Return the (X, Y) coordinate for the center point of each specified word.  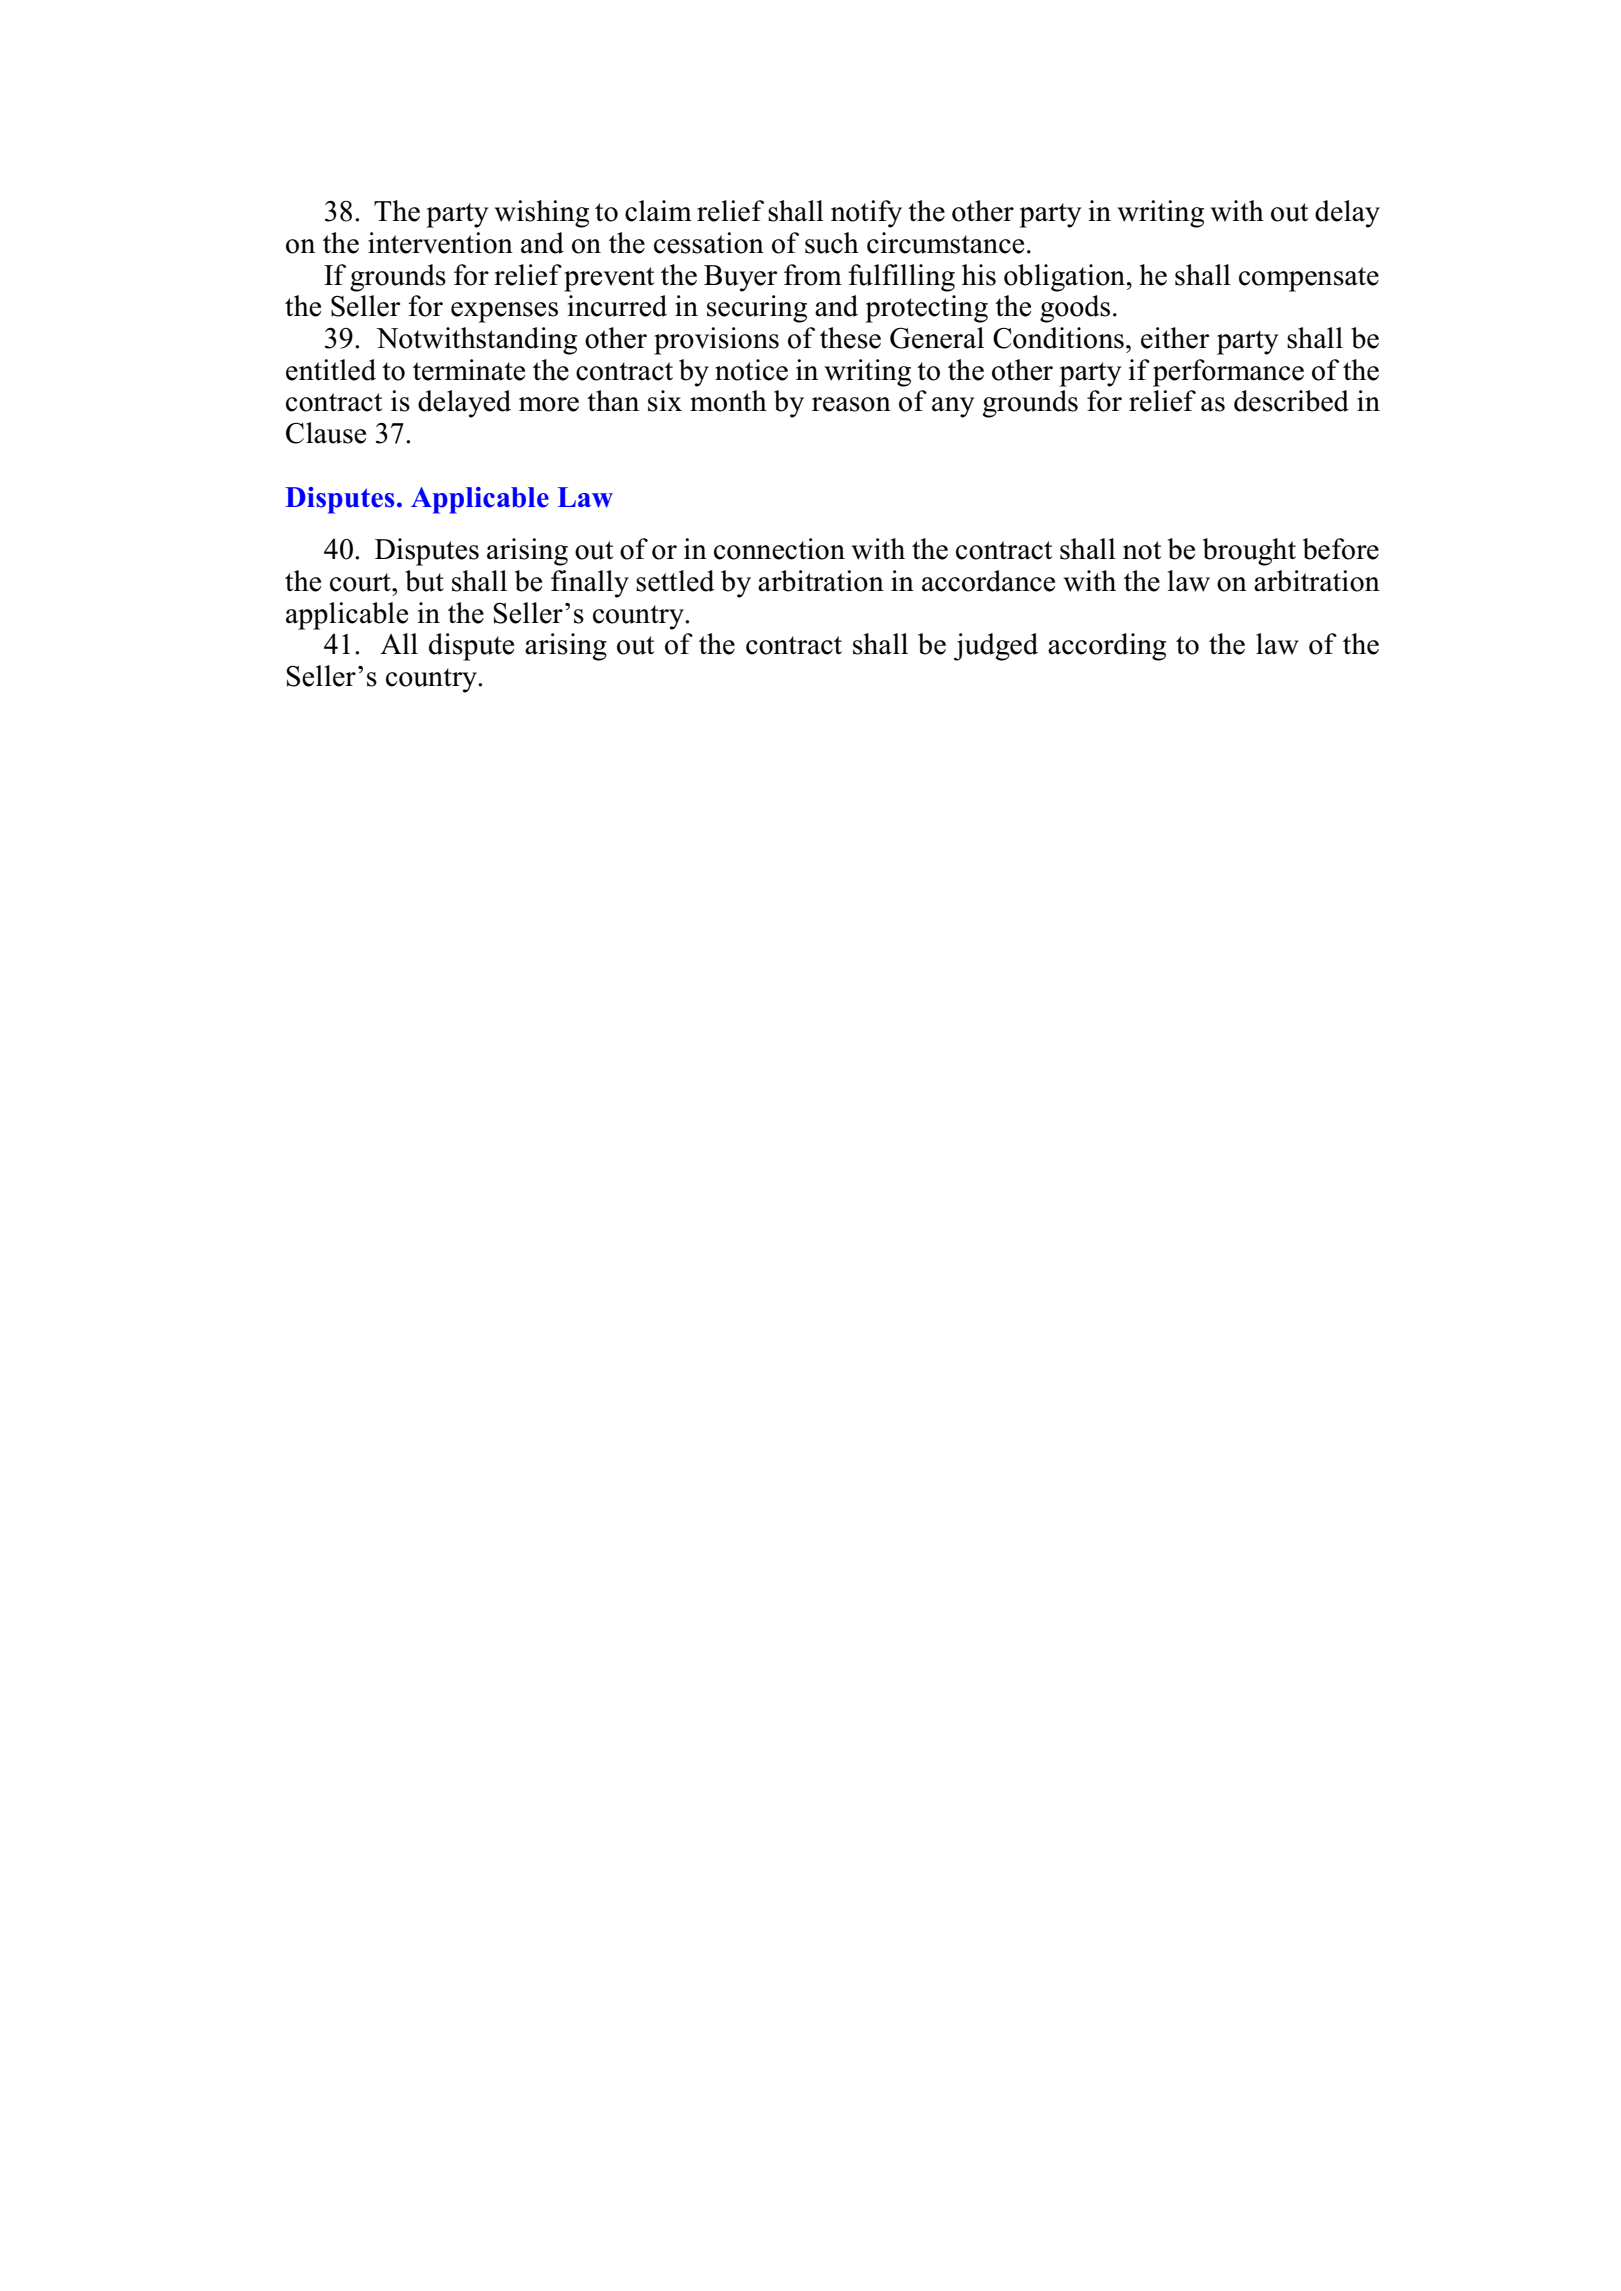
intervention (440, 243)
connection (779, 549)
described (1291, 401)
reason (851, 404)
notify (866, 214)
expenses (504, 312)
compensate (1309, 279)
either (1175, 338)
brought (1249, 552)
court (361, 582)
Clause (326, 433)
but (424, 581)
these (850, 338)
